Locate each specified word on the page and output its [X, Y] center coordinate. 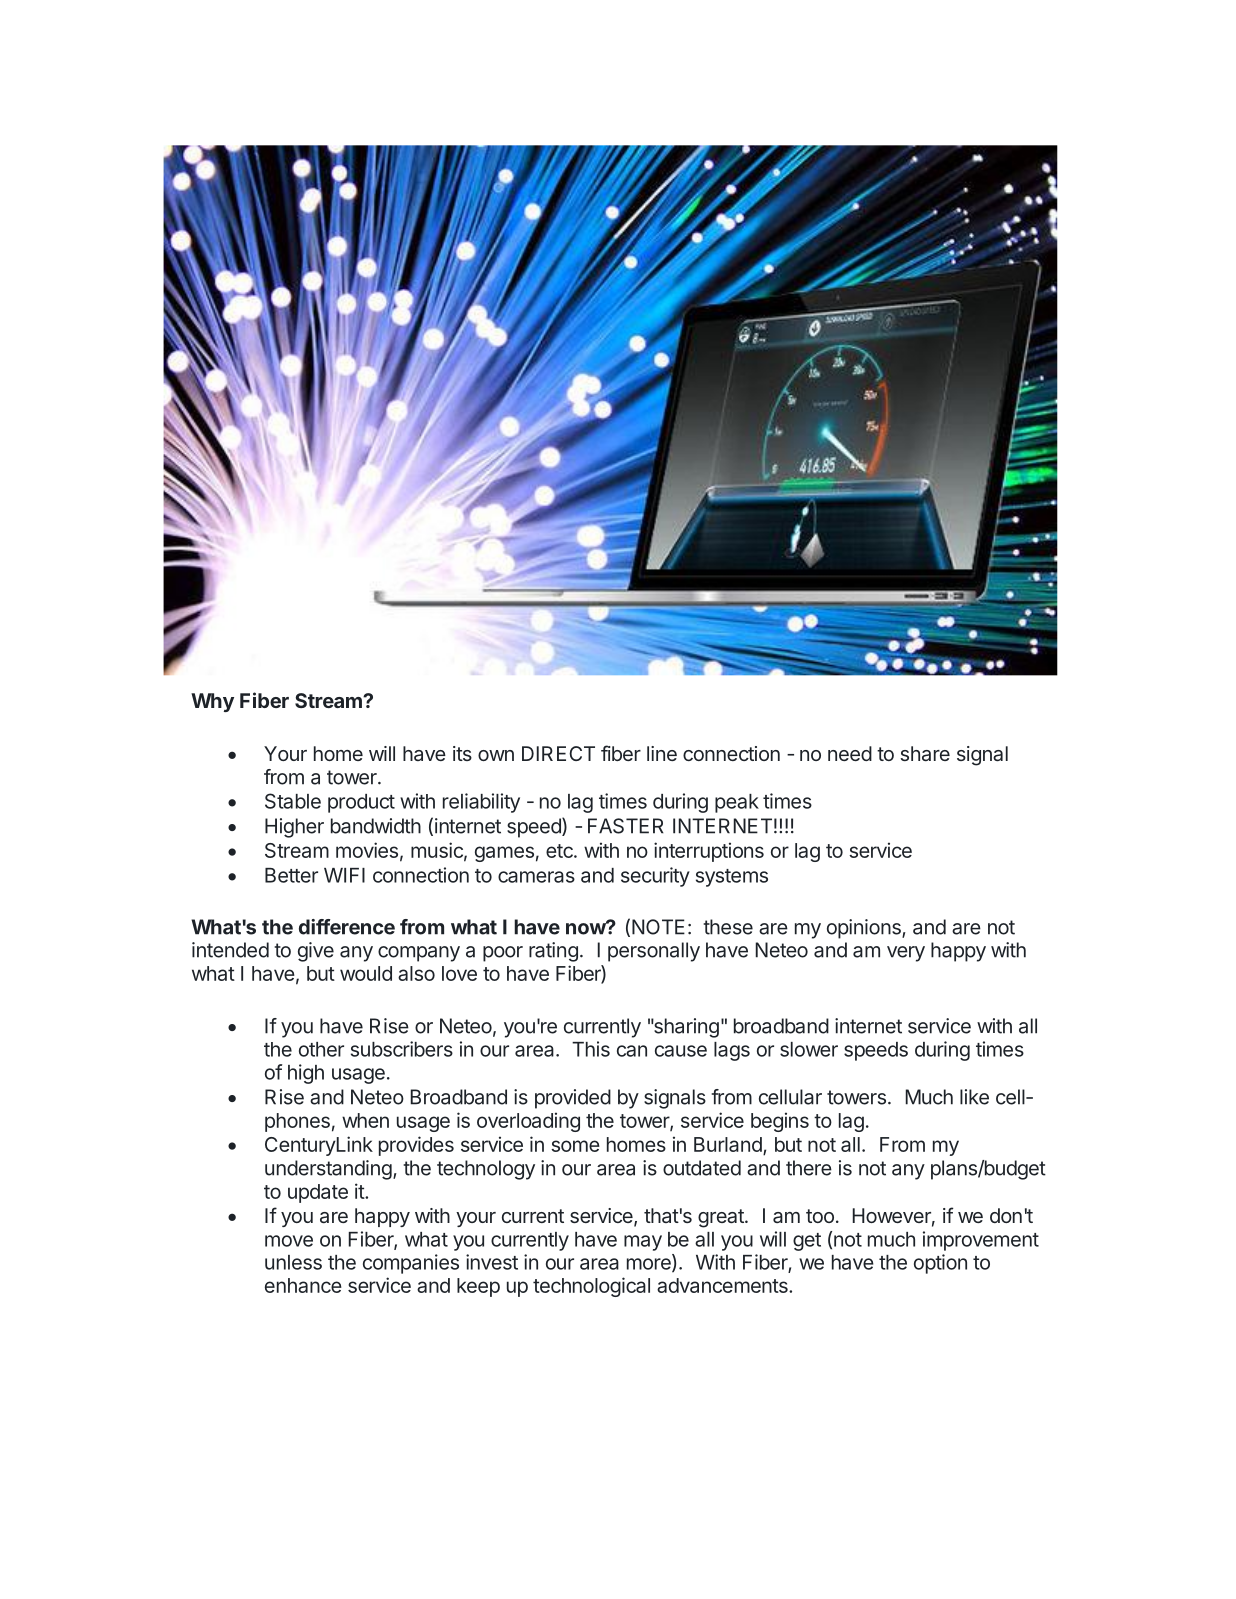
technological [591, 1287]
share [925, 753]
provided [573, 1099]
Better [291, 875]
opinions [865, 929]
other [321, 1049]
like [974, 1097]
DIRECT [558, 753]
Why [212, 702]
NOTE [658, 927]
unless [293, 1262]
